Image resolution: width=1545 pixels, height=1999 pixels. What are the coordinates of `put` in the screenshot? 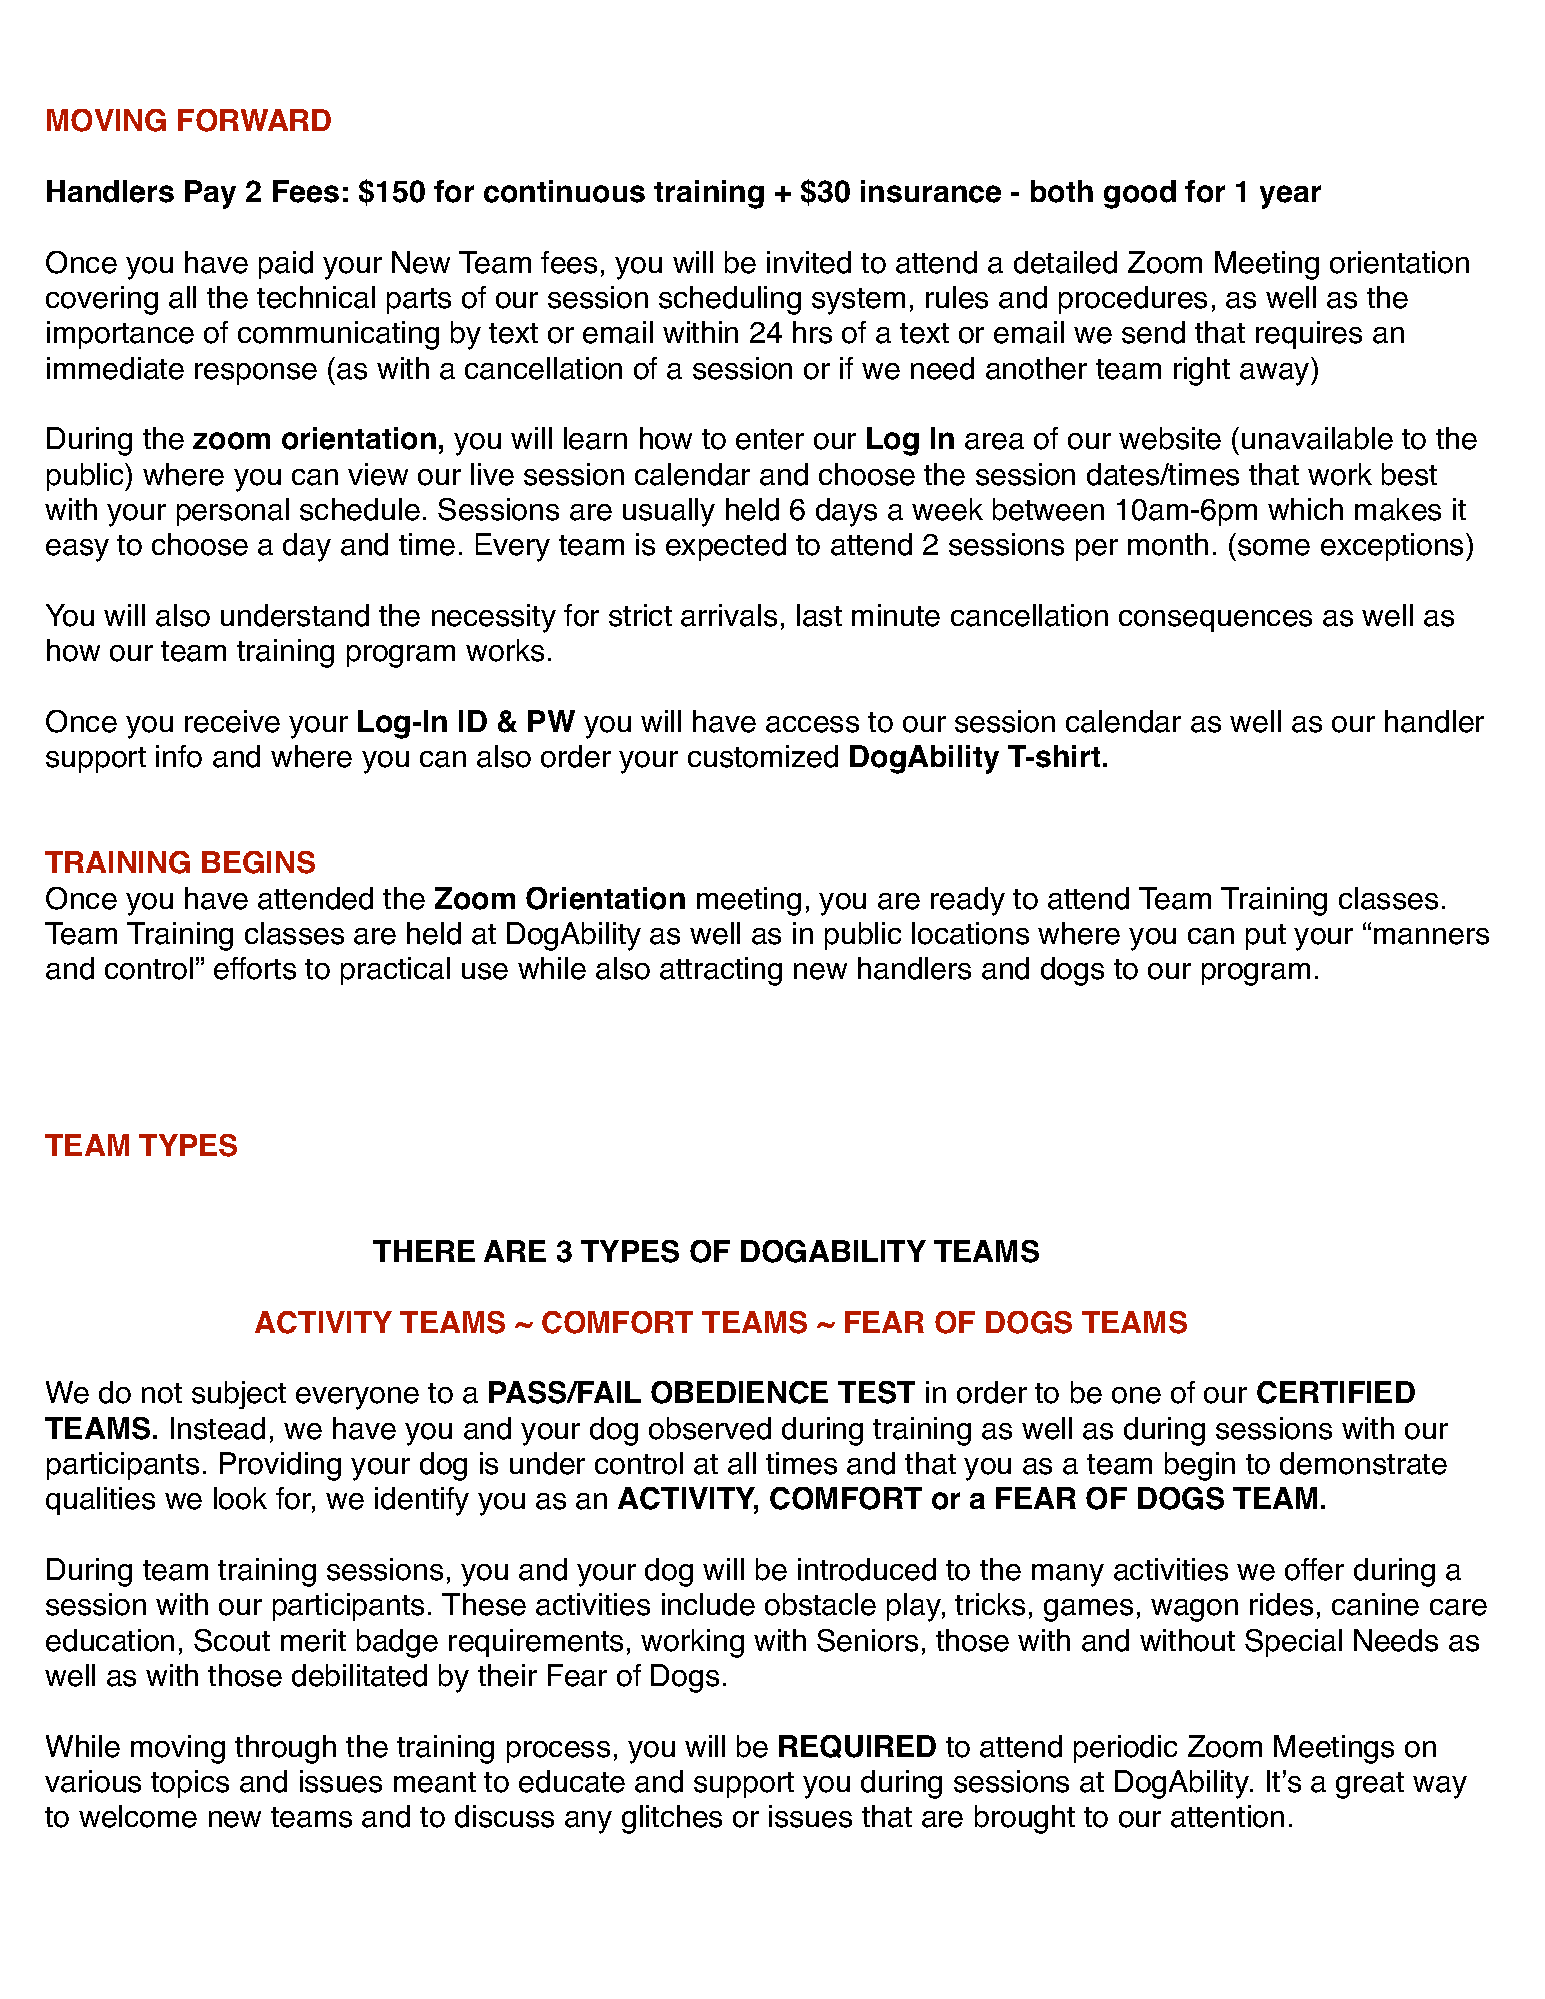 It's located at (1266, 937).
